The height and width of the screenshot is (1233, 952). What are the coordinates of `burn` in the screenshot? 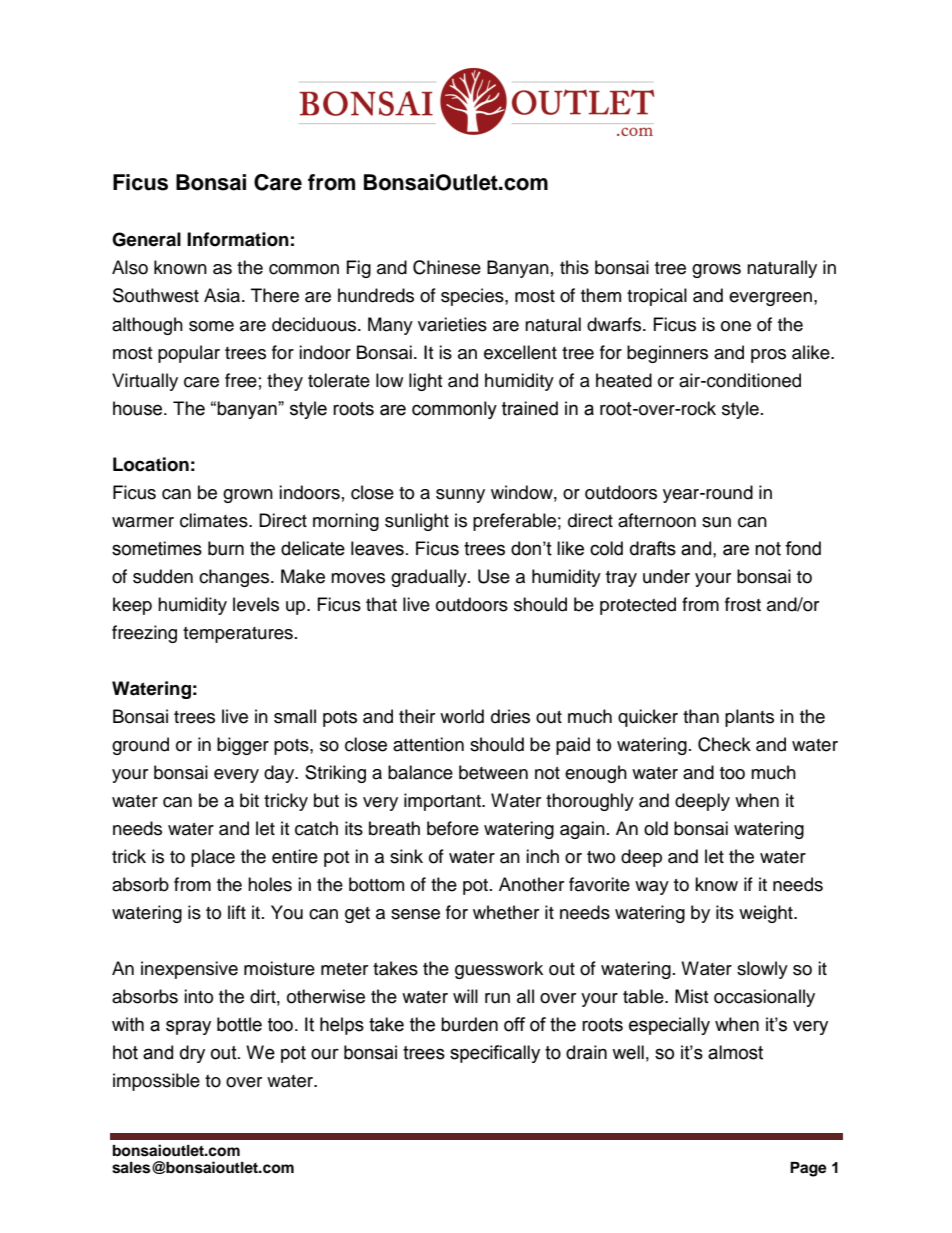 It's located at (226, 548).
